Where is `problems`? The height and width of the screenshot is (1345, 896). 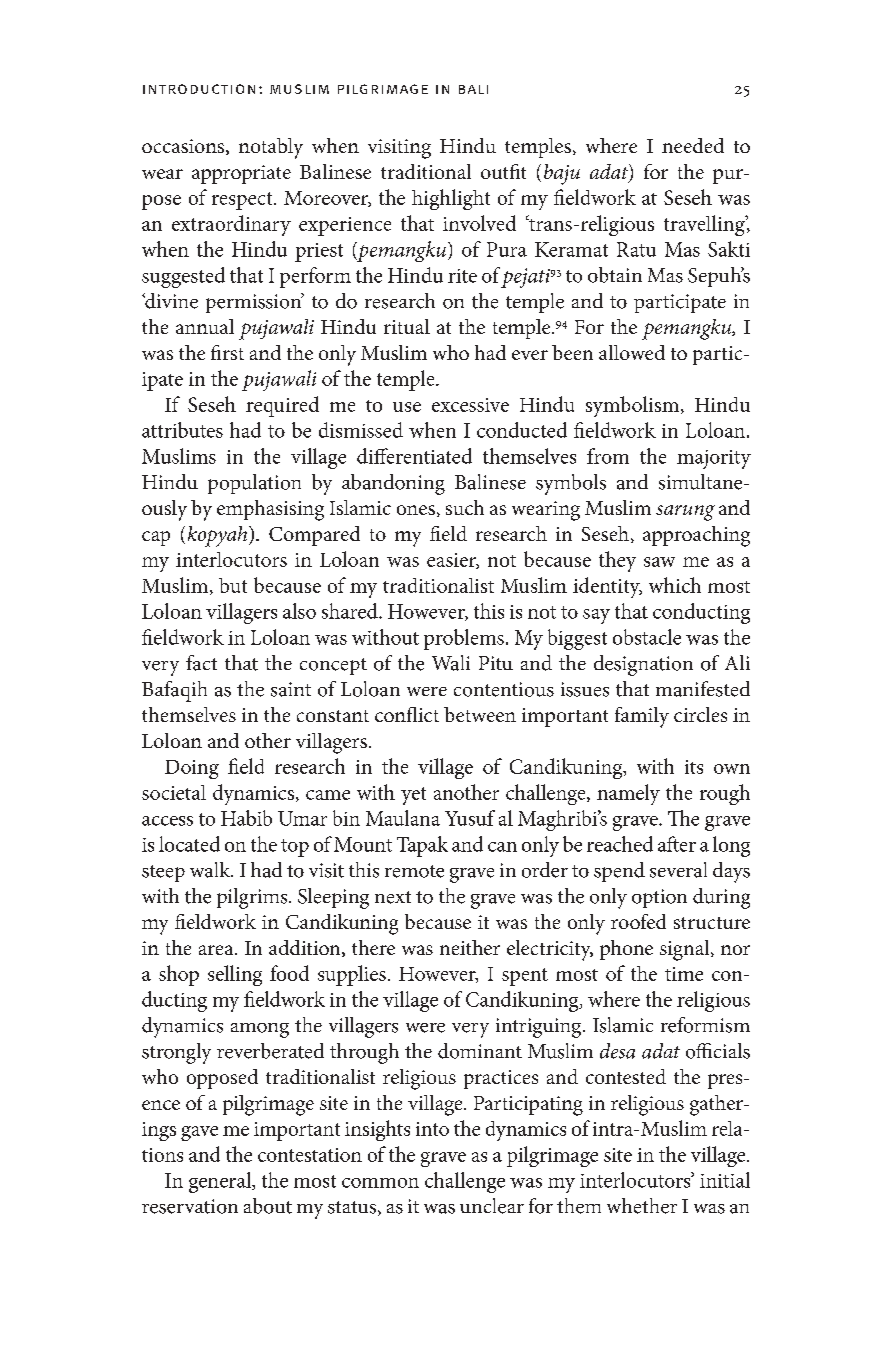
problems is located at coordinates (464, 639).
